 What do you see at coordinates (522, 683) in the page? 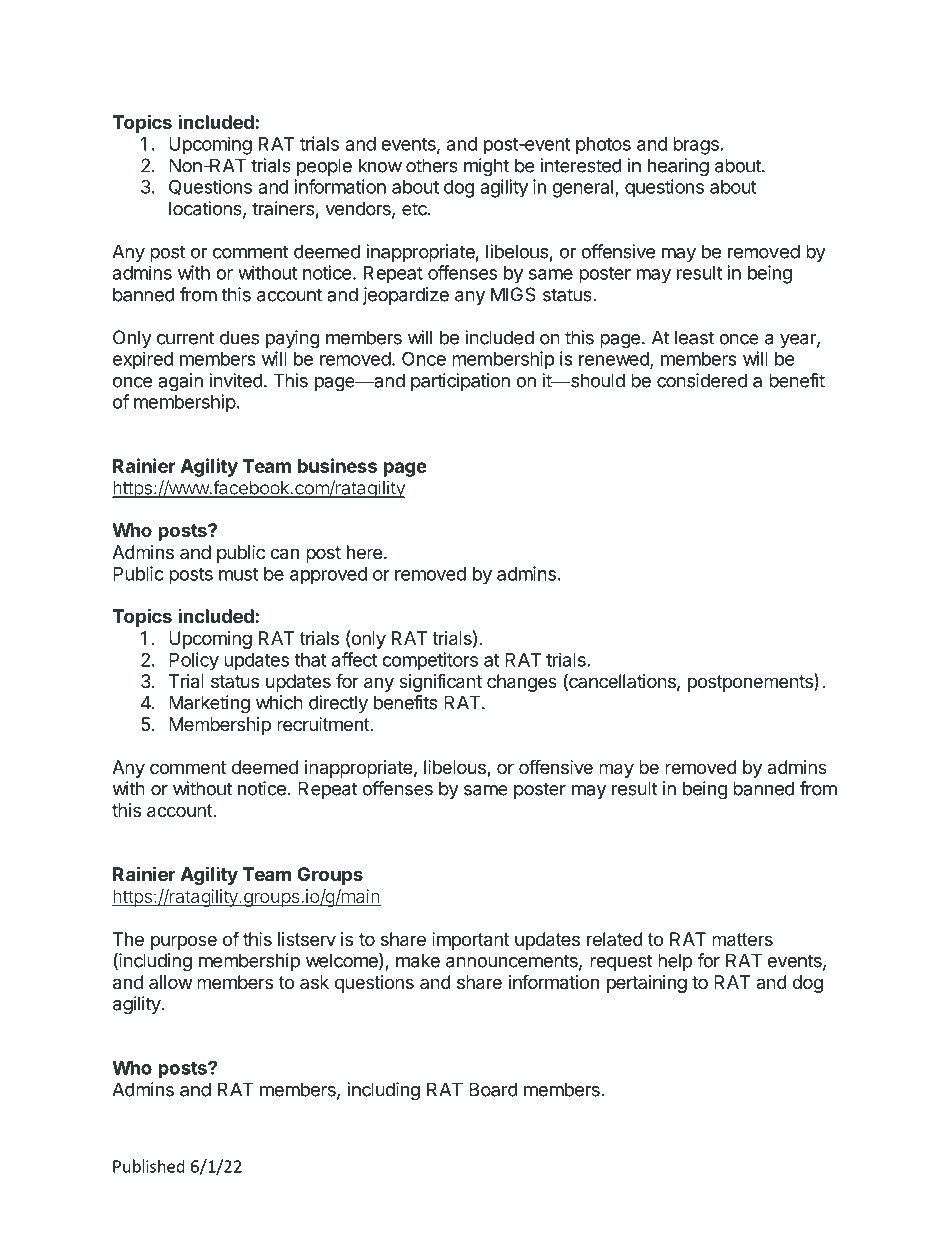
I see `changes` at bounding box center [522, 683].
